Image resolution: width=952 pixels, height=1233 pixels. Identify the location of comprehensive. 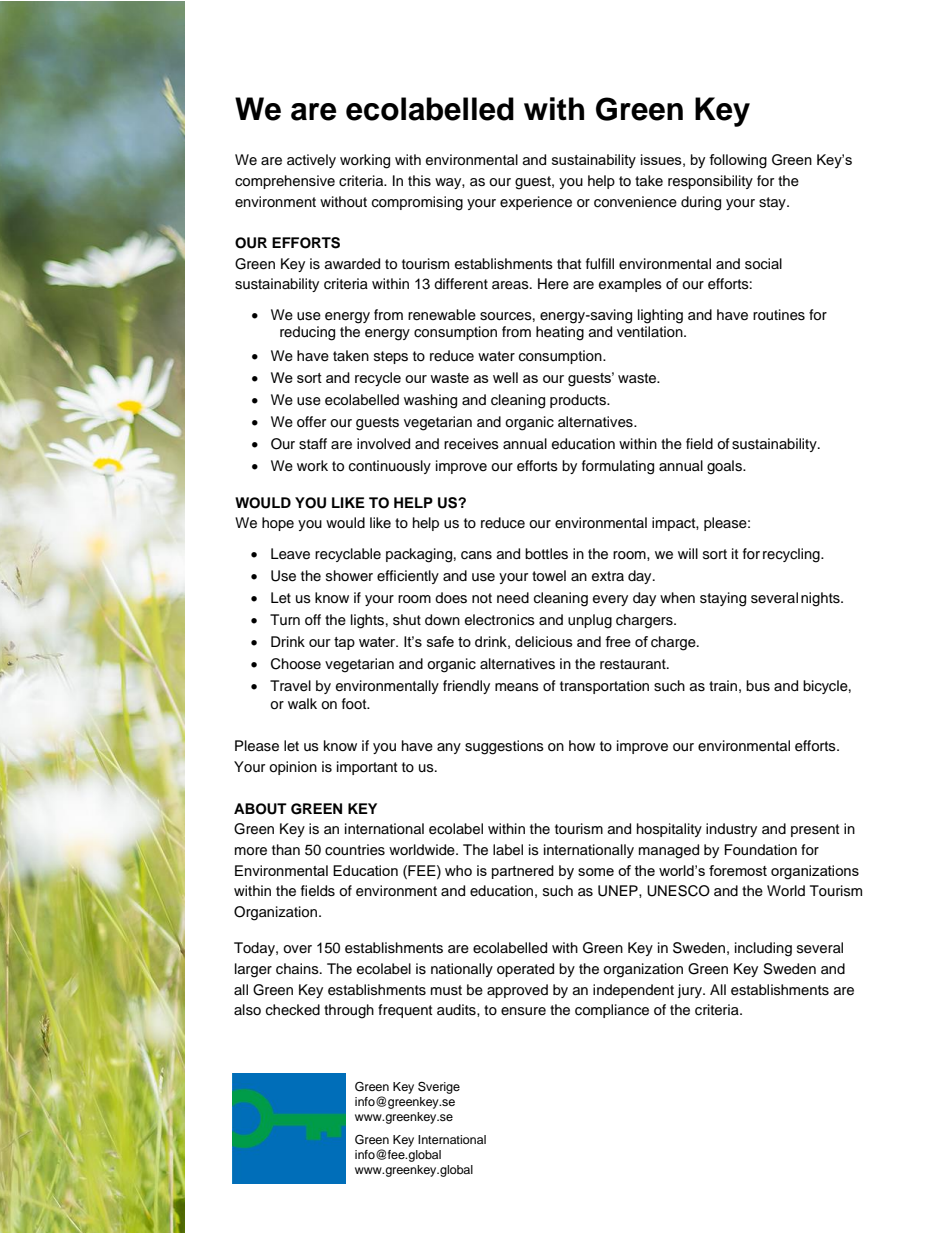
(285, 182).
